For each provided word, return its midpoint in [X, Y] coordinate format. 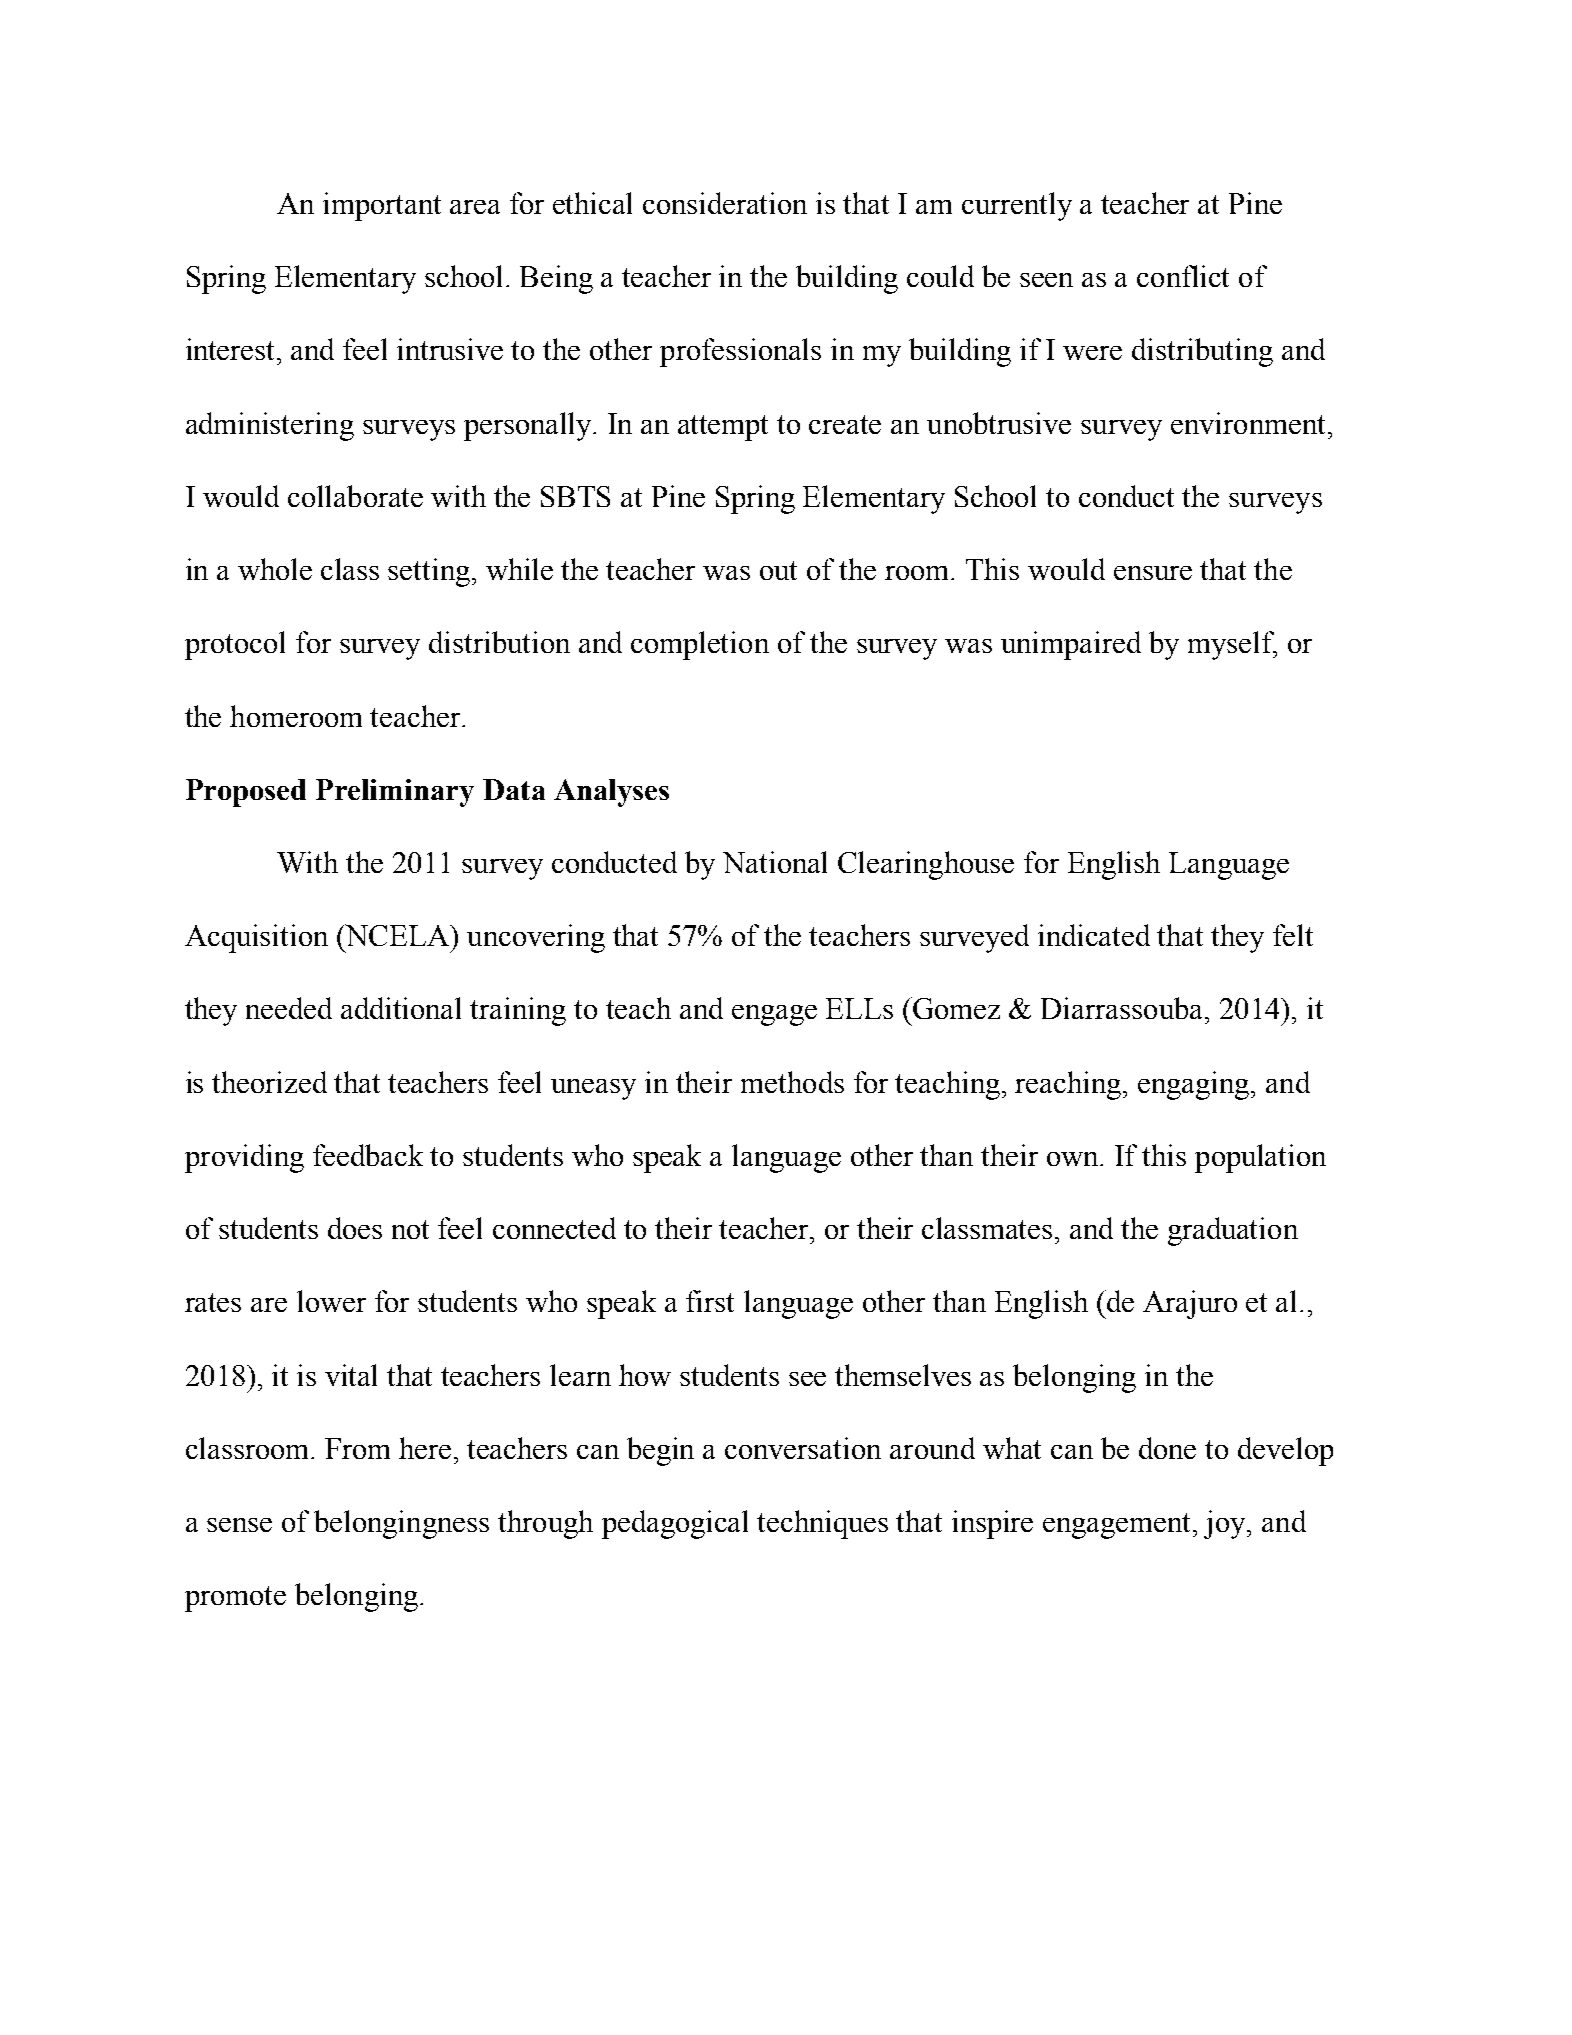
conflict [1183, 276]
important [382, 206]
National [775, 862]
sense [239, 1525]
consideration [725, 203]
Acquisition [256, 938]
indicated [1094, 935]
